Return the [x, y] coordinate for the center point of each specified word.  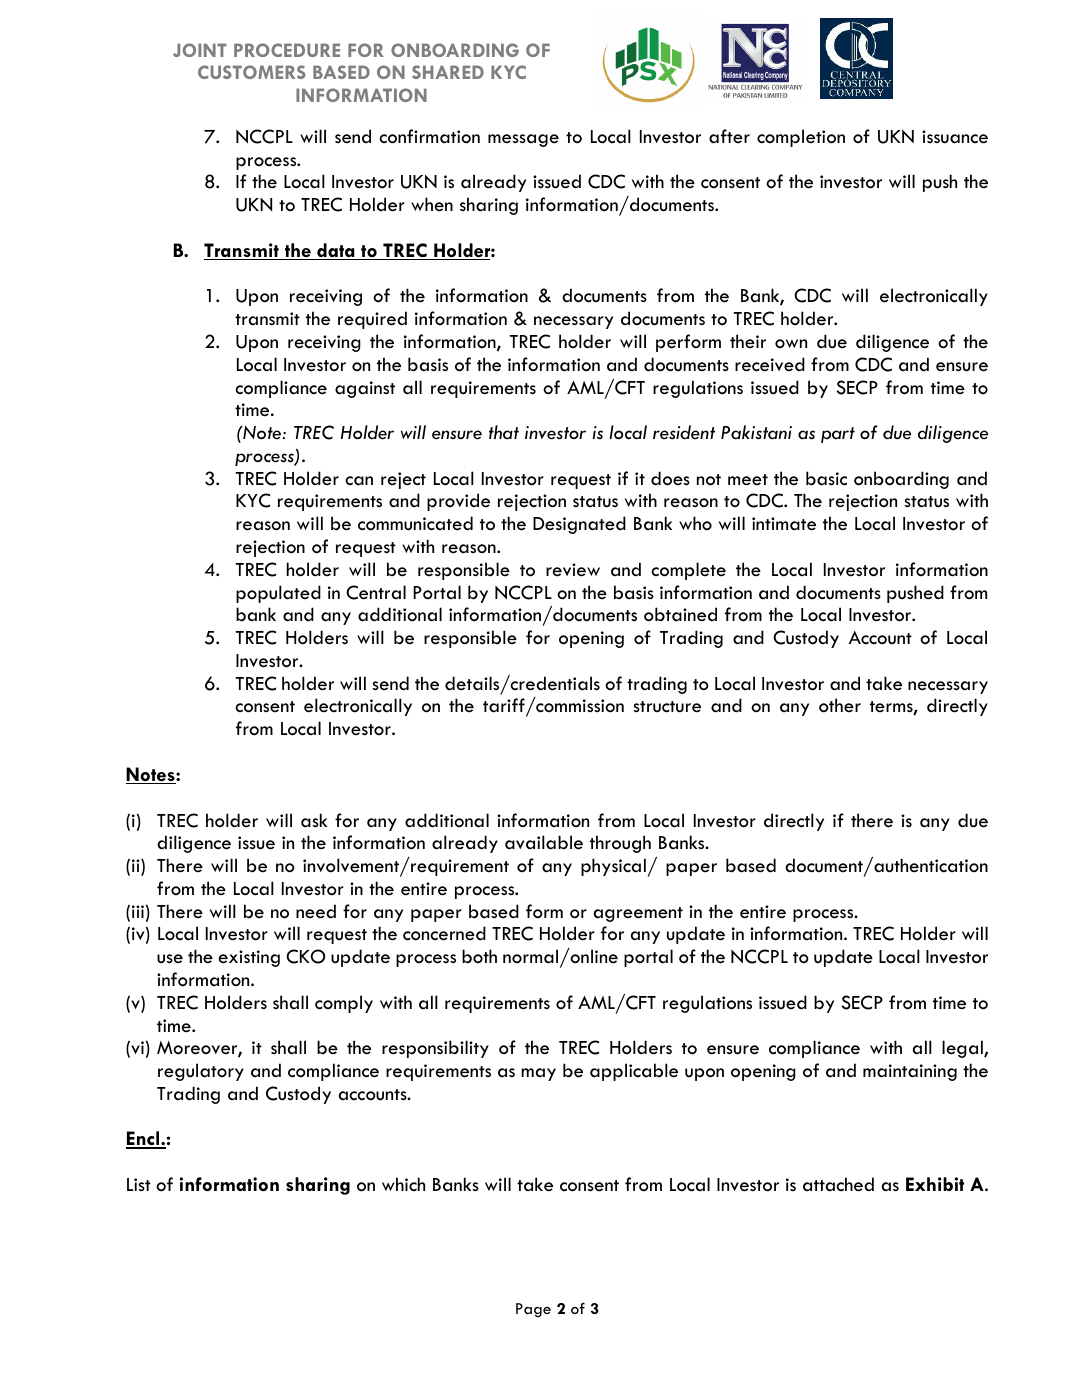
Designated [579, 525]
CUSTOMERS [252, 72]
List [139, 1185]
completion [801, 138]
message [523, 140]
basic [826, 478]
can [359, 481]
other [840, 705]
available [544, 842]
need [316, 911]
